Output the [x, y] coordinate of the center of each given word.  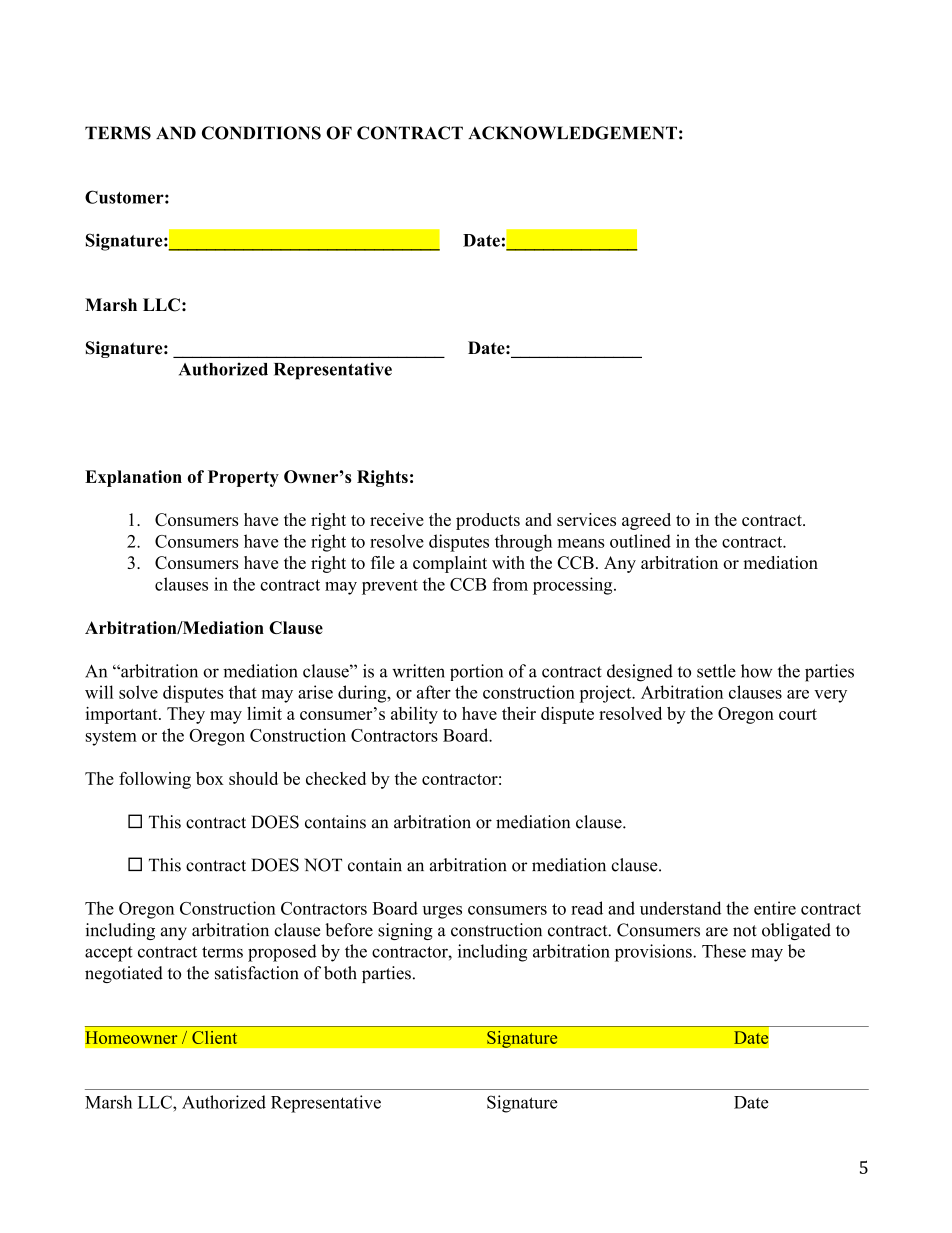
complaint [450, 564]
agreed [646, 521]
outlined [640, 541]
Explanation [133, 478]
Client [214, 1037]
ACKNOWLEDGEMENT [572, 133]
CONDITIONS [261, 133]
